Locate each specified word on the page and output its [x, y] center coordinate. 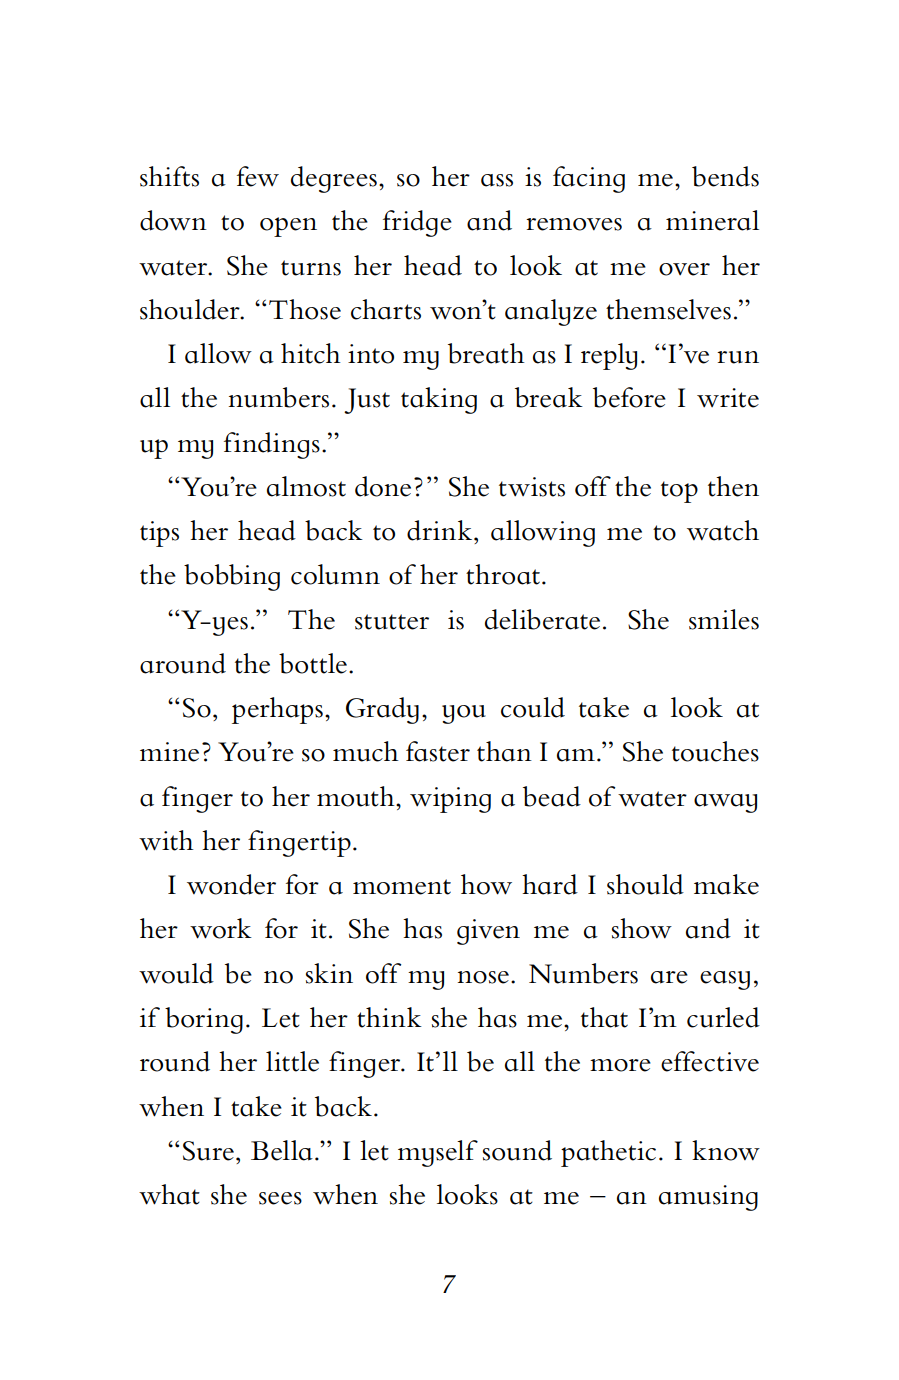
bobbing [232, 577]
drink [441, 530]
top [679, 492]
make [726, 884]
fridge [417, 223]
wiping [450, 800]
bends [725, 176]
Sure [208, 1151]
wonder [231, 884]
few [258, 176]
